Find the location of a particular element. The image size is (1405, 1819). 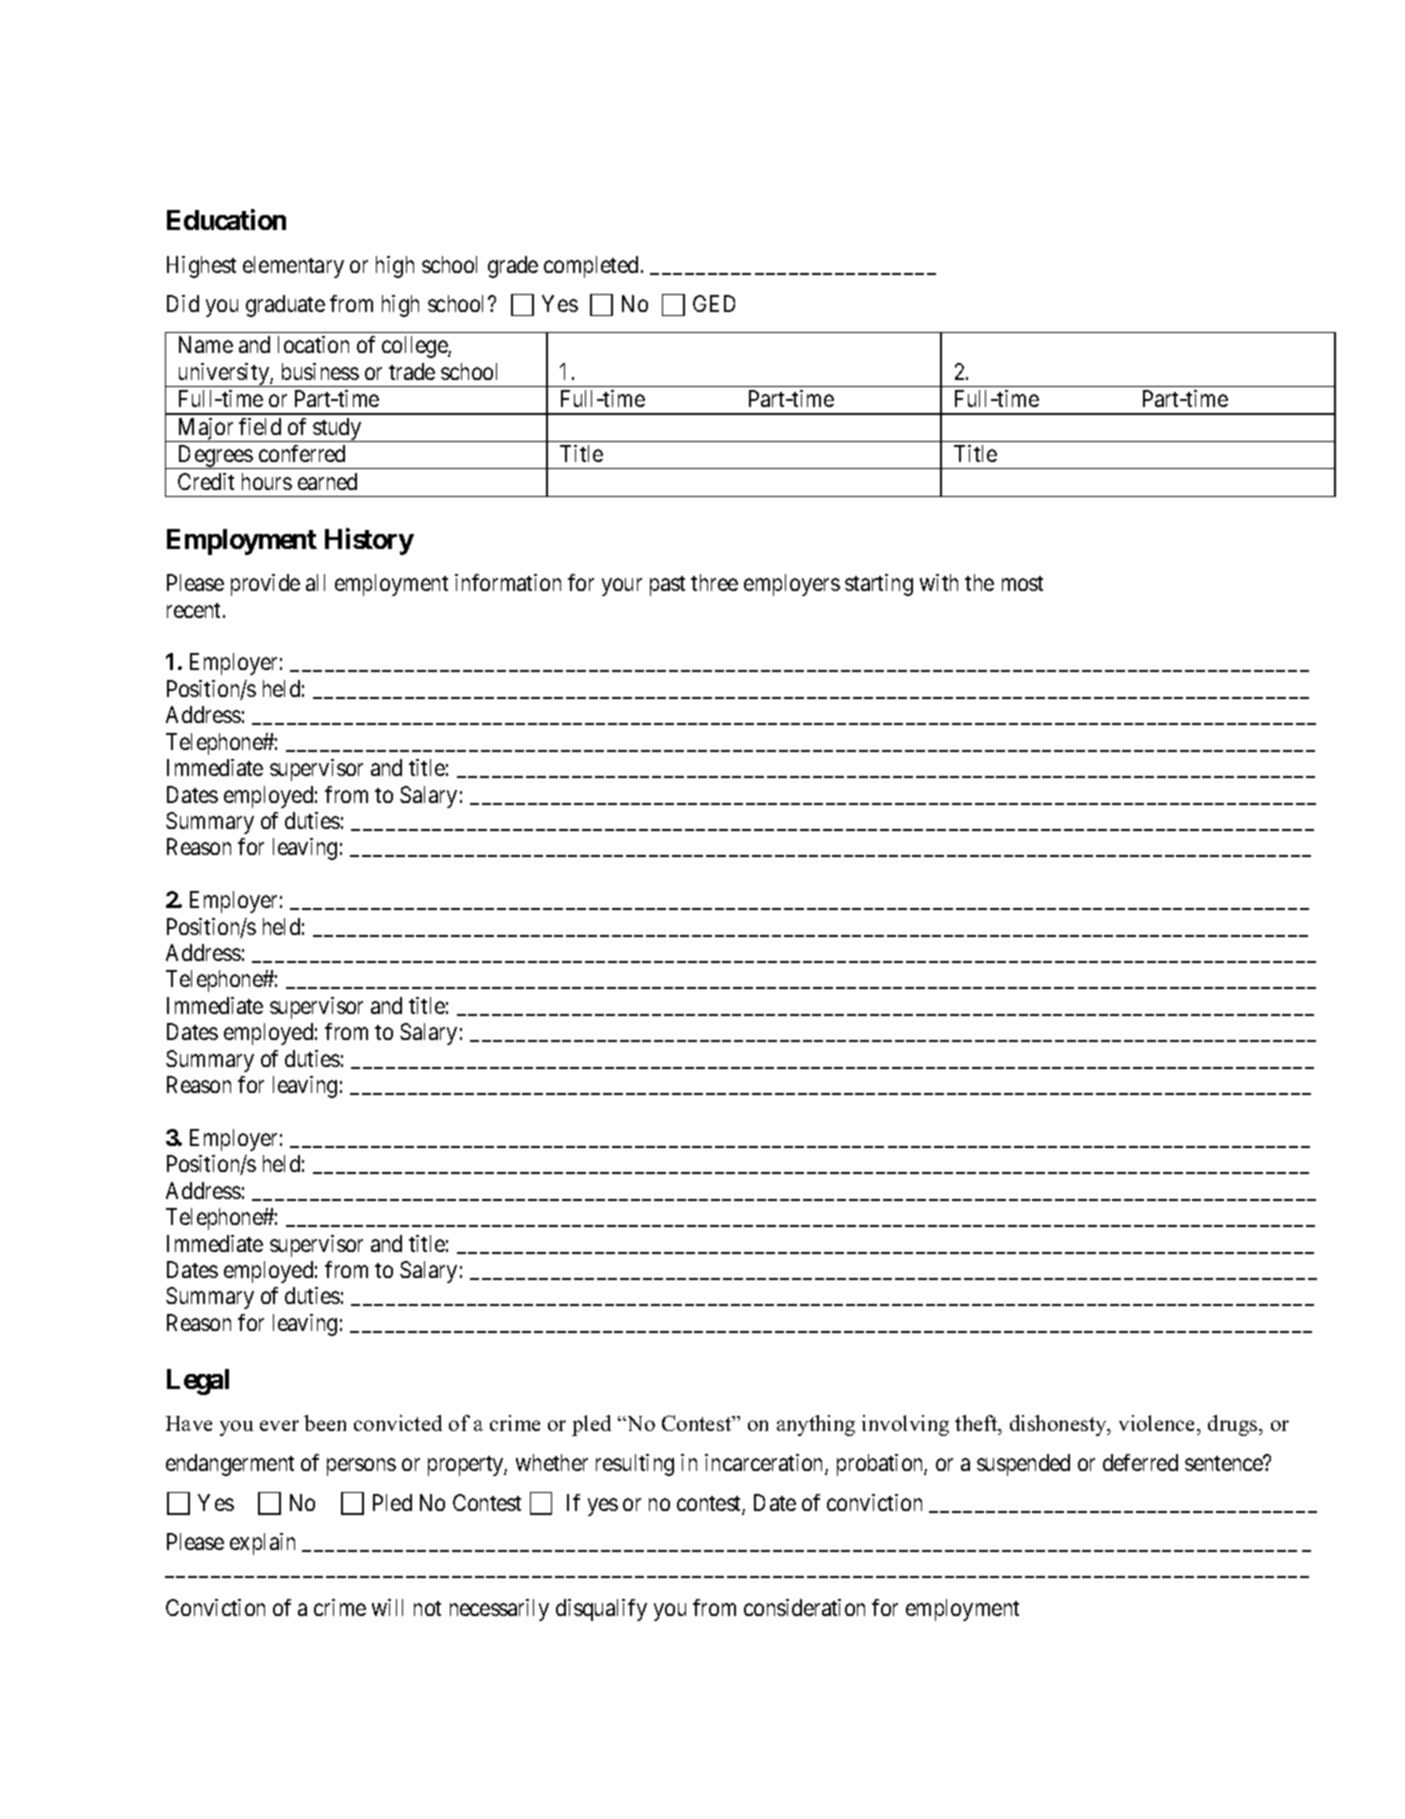

with is located at coordinates (939, 582).
